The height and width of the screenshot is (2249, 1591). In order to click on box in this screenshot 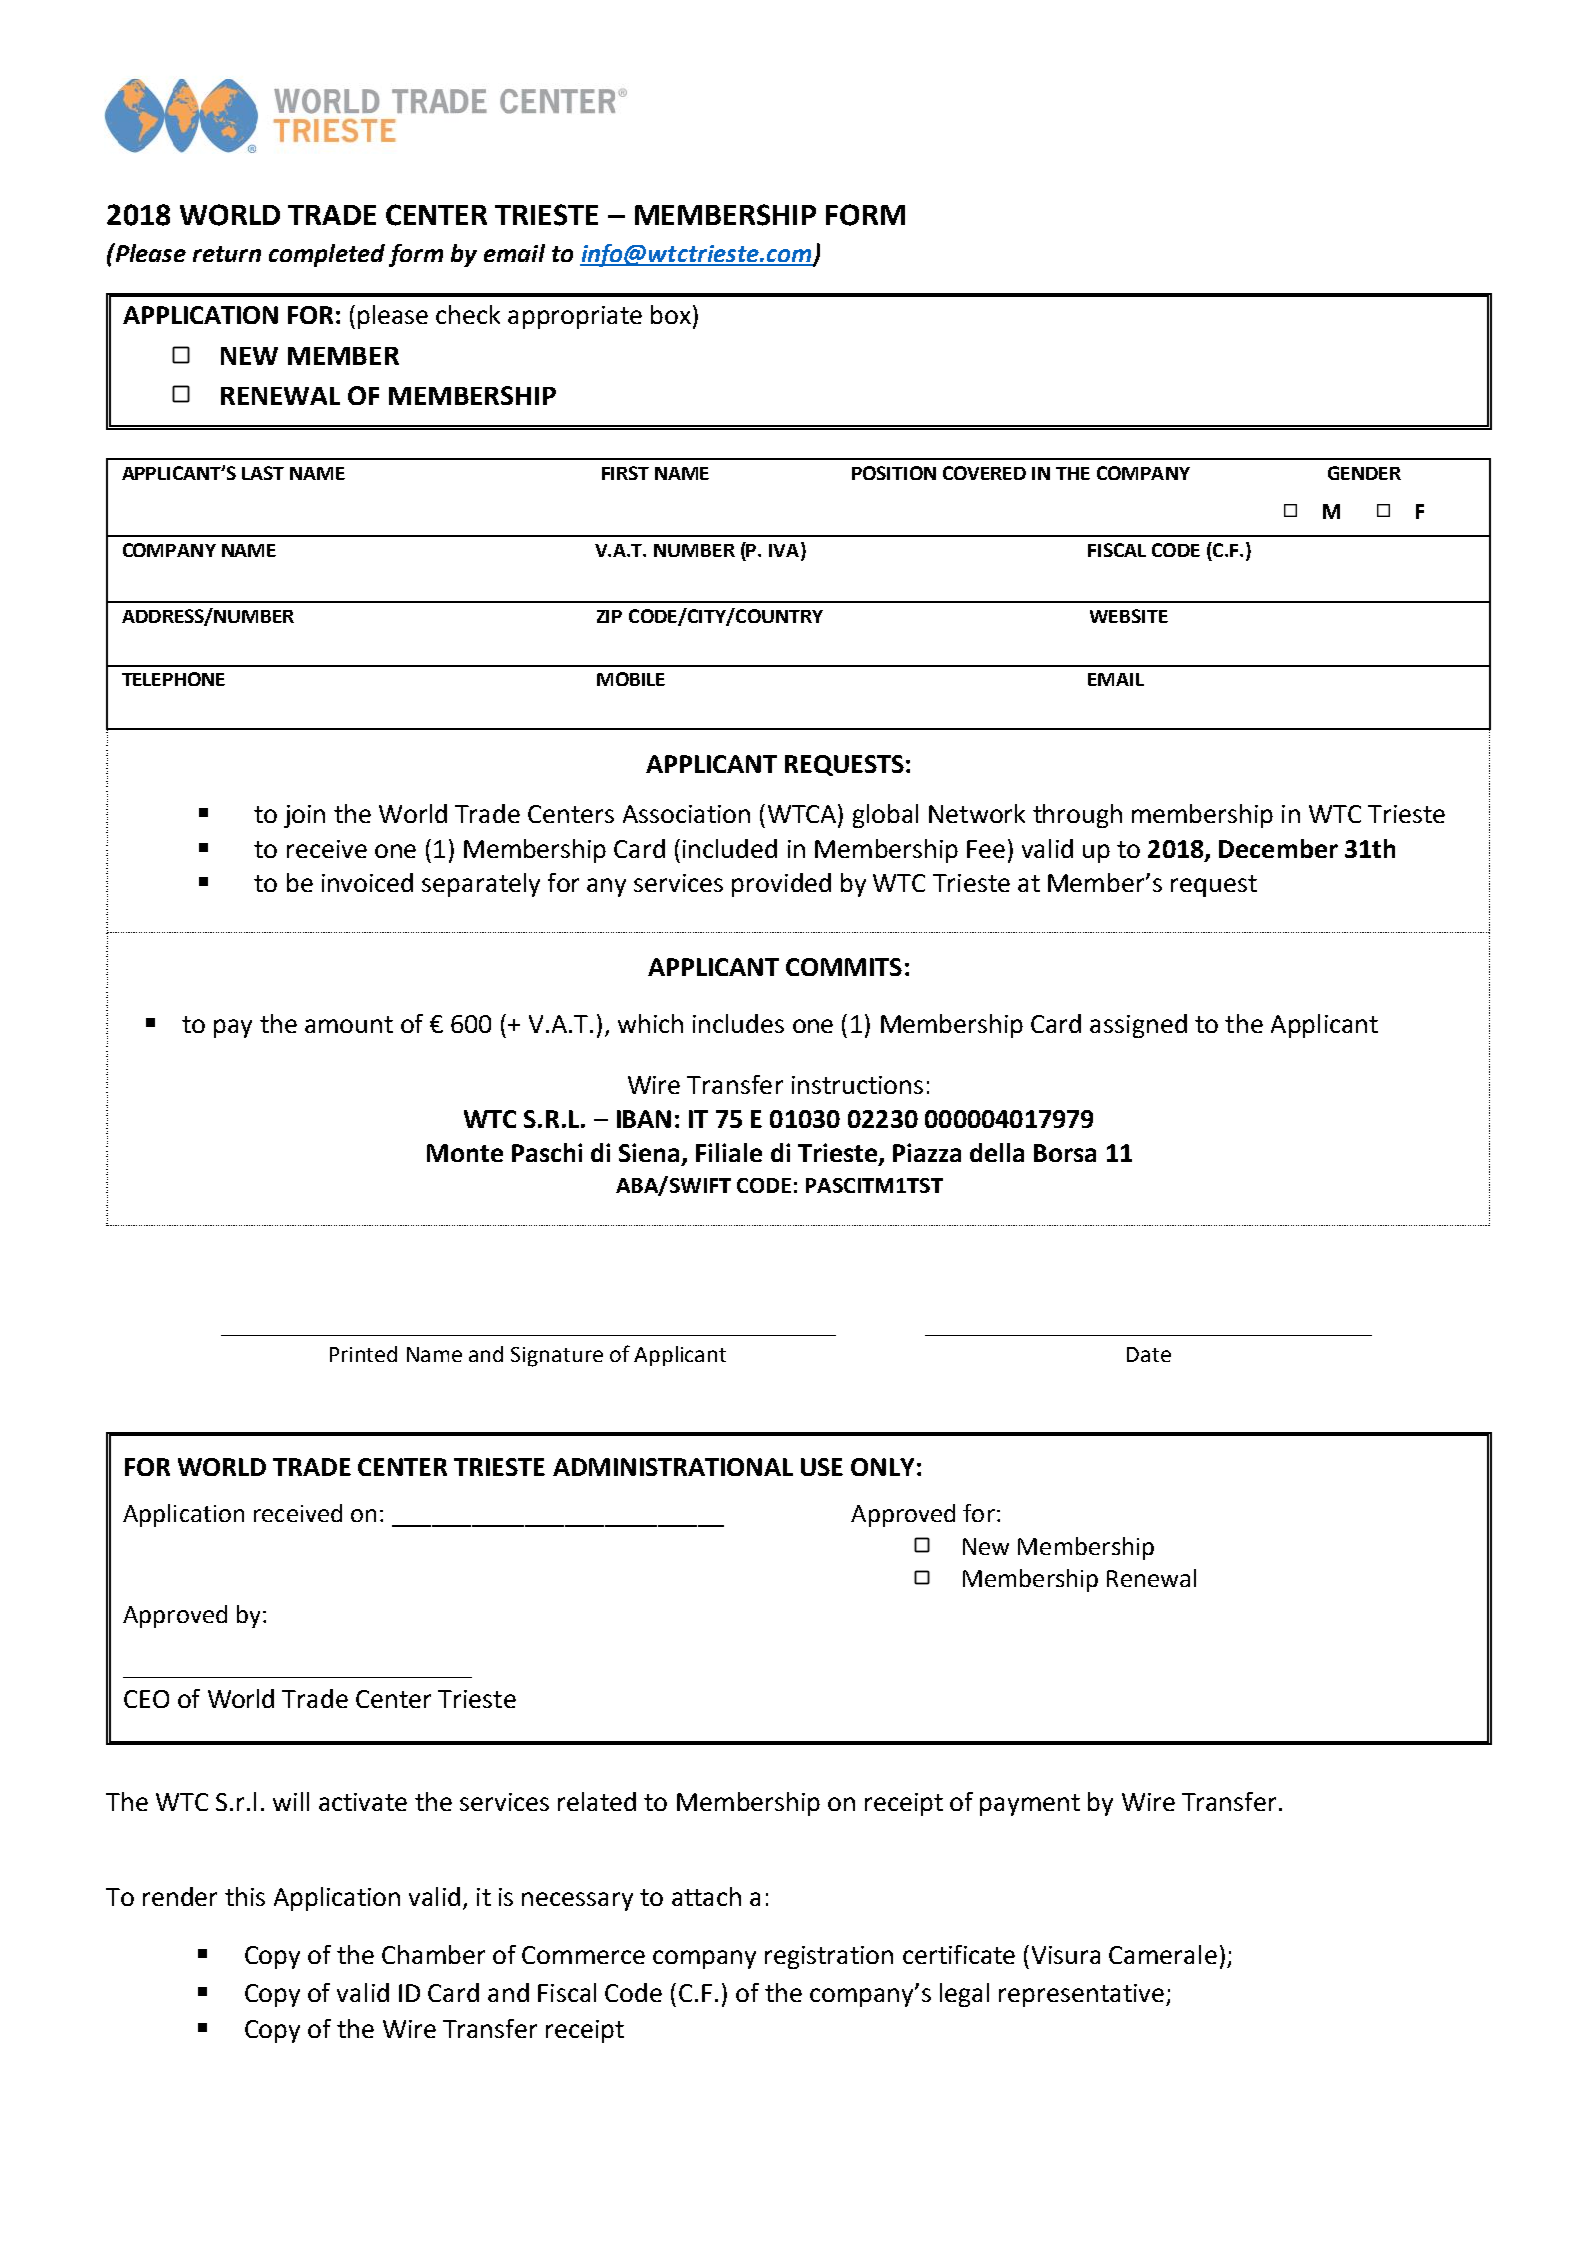, I will do `click(671, 314)`.
